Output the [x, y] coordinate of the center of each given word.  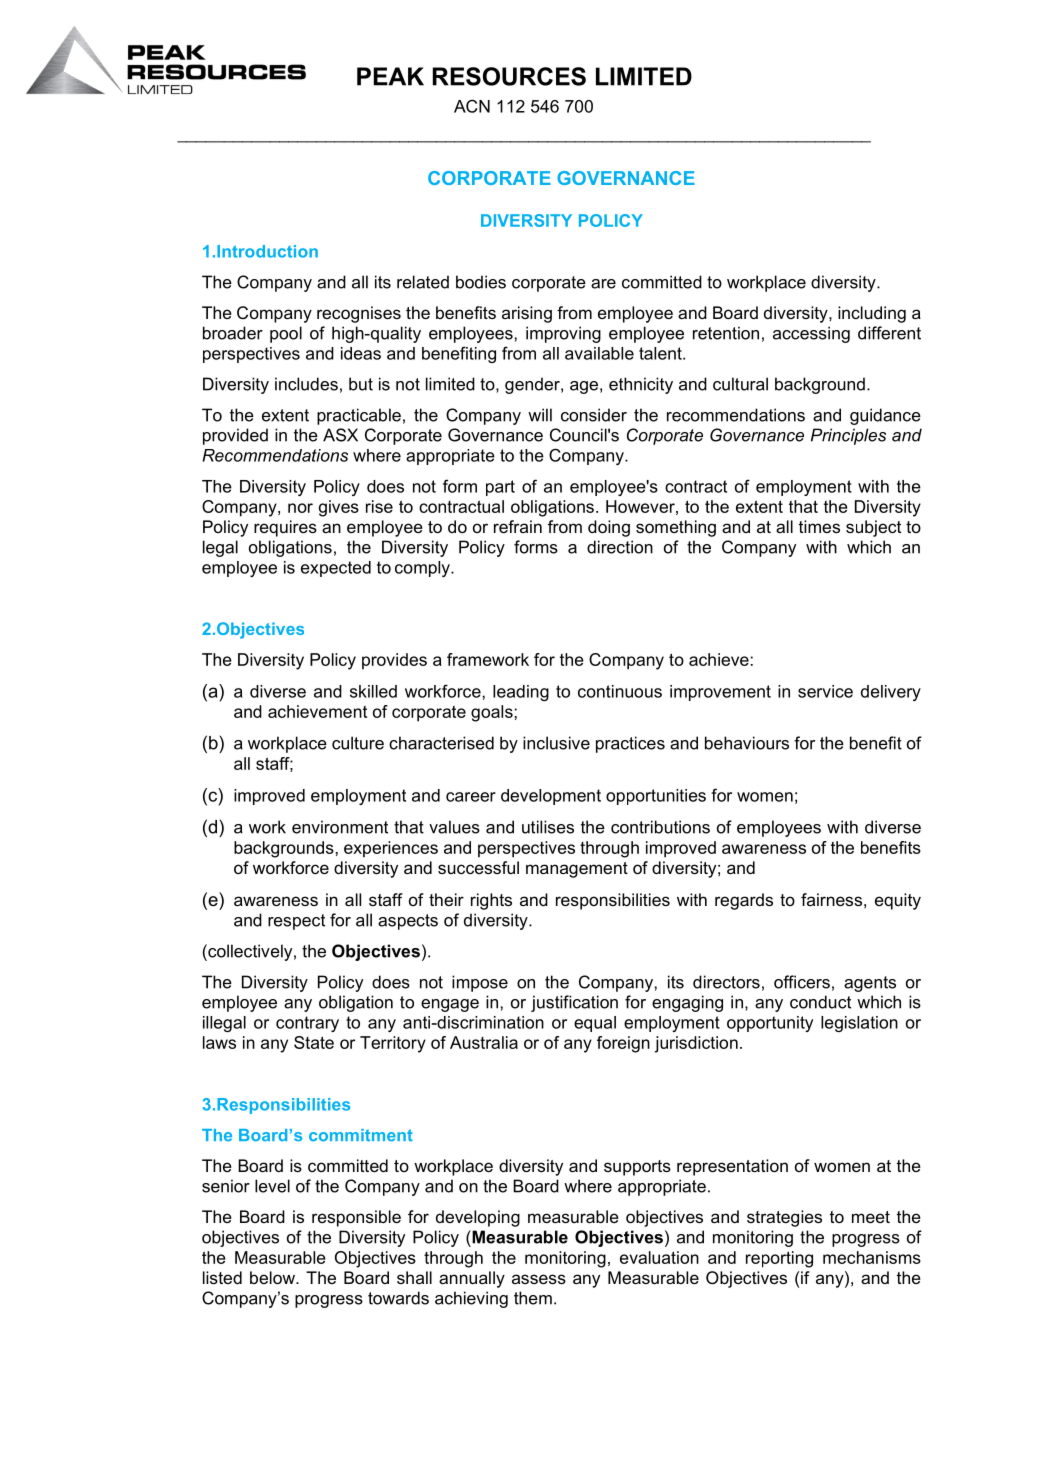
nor [300, 508]
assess [539, 1279]
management [577, 870]
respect [296, 922]
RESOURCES [509, 76]
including [872, 314]
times [819, 526]
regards [744, 901]
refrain [518, 526]
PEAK [390, 76]
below [273, 1277]
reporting [779, 1259]
